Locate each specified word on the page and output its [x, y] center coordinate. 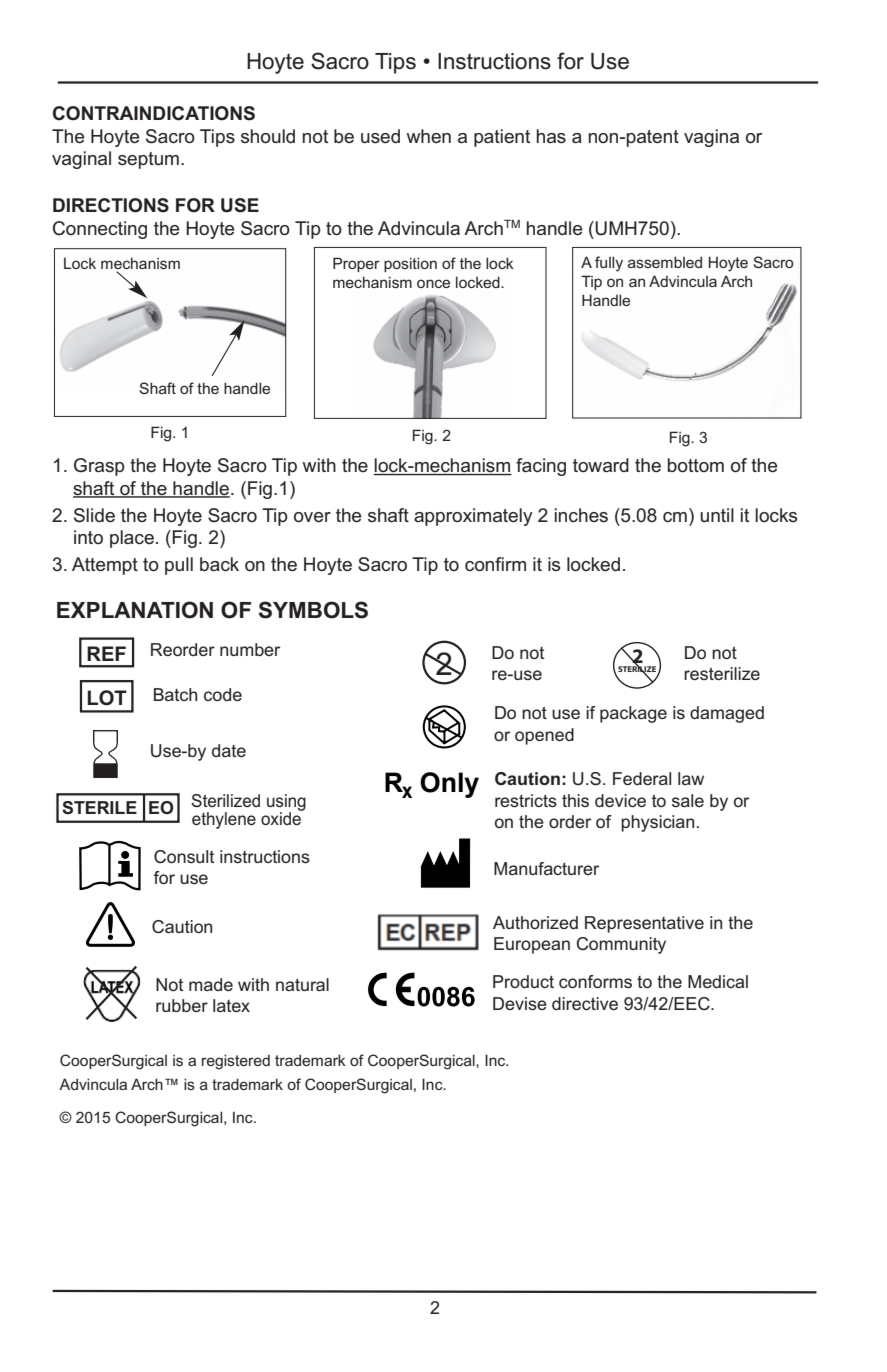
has [551, 136]
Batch [175, 694]
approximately [473, 517]
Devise [520, 1003]
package [633, 714]
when [429, 136]
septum [148, 160]
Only [449, 785]
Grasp [99, 467]
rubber [182, 1005]
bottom [696, 465]
